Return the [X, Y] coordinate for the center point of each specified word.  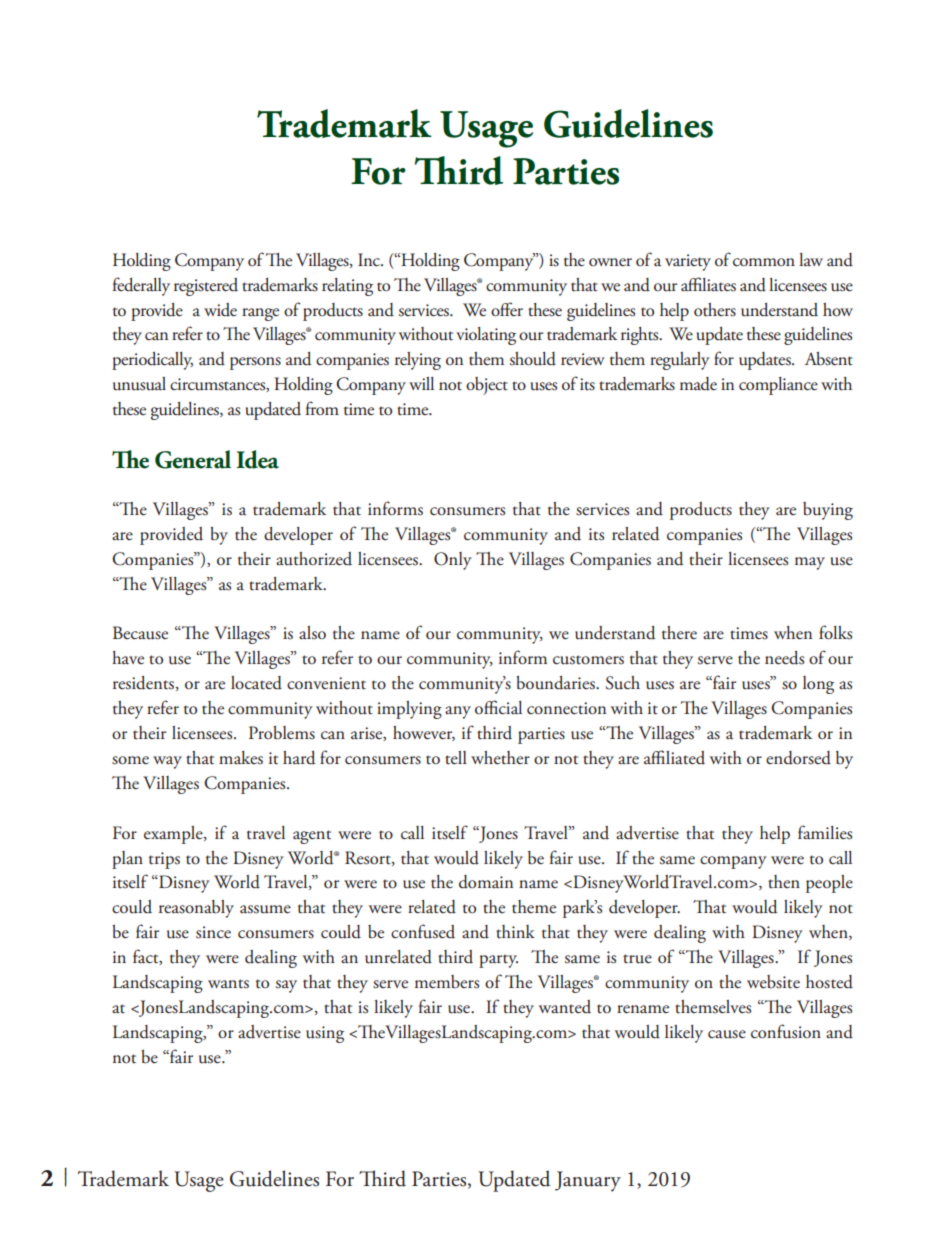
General [193, 459]
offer [507, 309]
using [325, 1034]
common [764, 262]
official [498, 707]
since [213, 932]
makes [241, 758]
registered [206, 287]
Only [453, 561]
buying [828, 511]
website [773, 982]
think [515, 932]
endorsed [798, 758]
